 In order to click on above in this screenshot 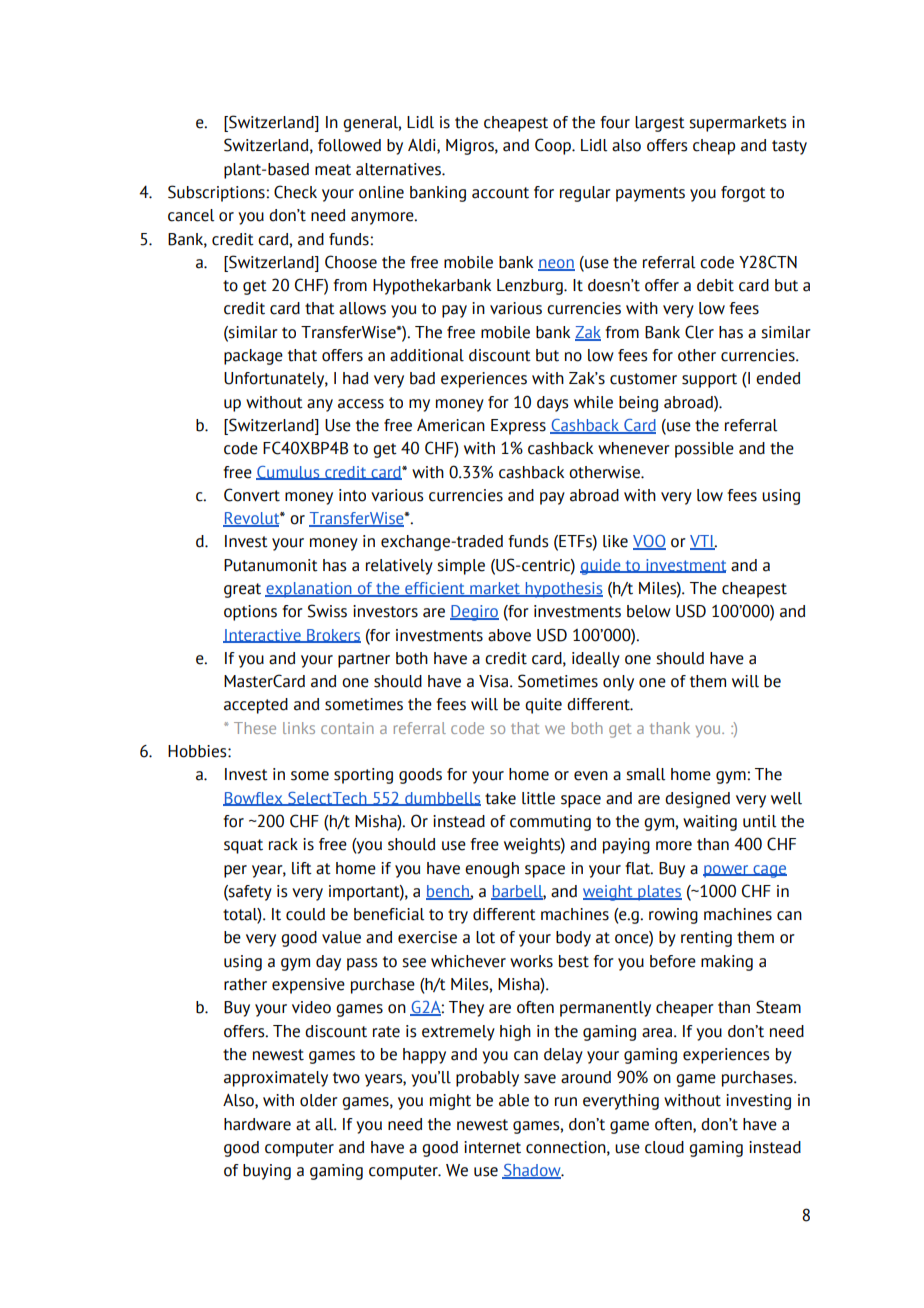, I will do `click(509, 635)`.
